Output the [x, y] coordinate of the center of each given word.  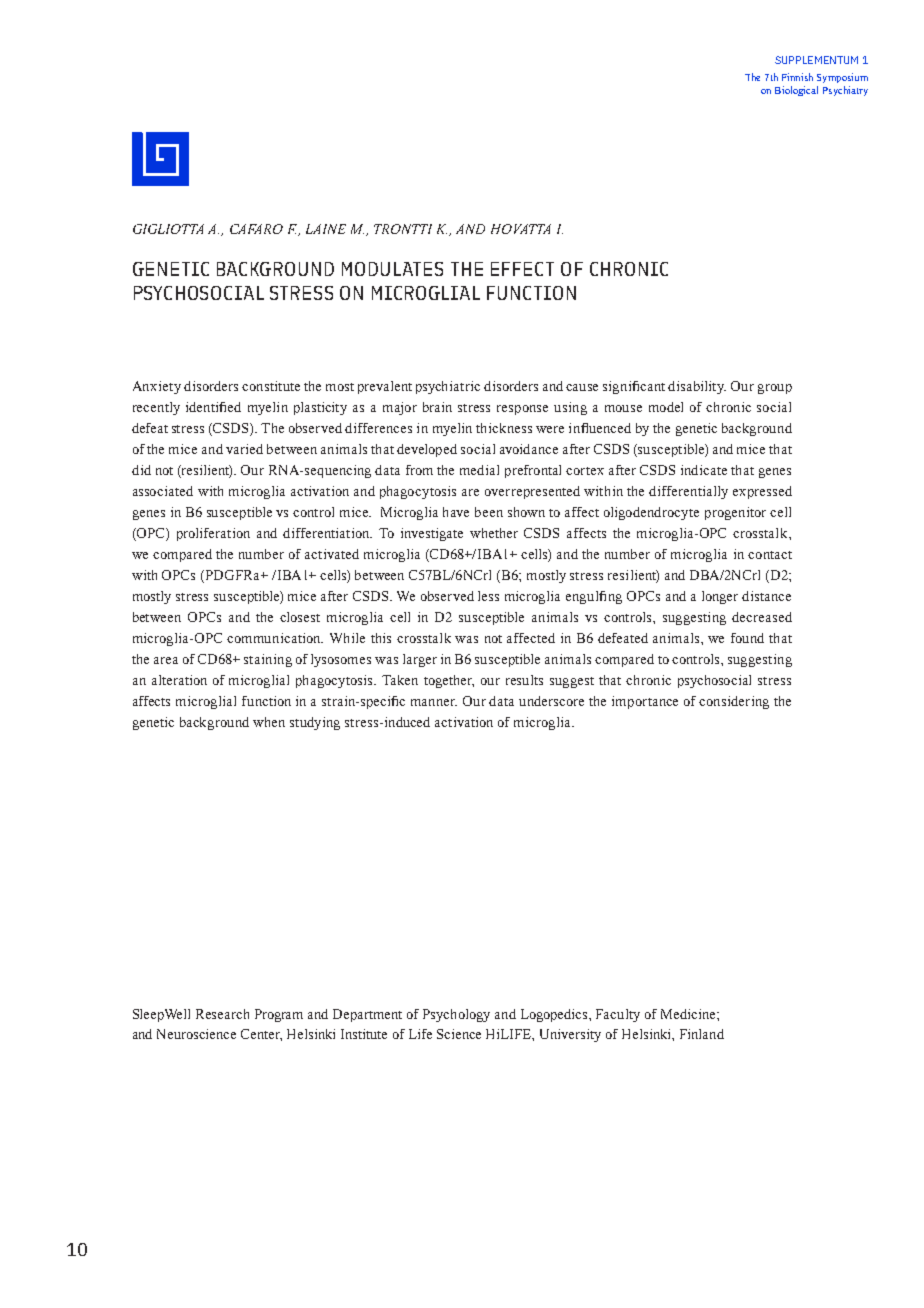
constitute [271, 386]
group [775, 389]
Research [222, 1014]
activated [332, 554]
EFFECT [522, 269]
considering [734, 702]
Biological [796, 91]
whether [494, 533]
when [269, 722]
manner [434, 702]
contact [770, 555]
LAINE [326, 229]
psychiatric [448, 387]
